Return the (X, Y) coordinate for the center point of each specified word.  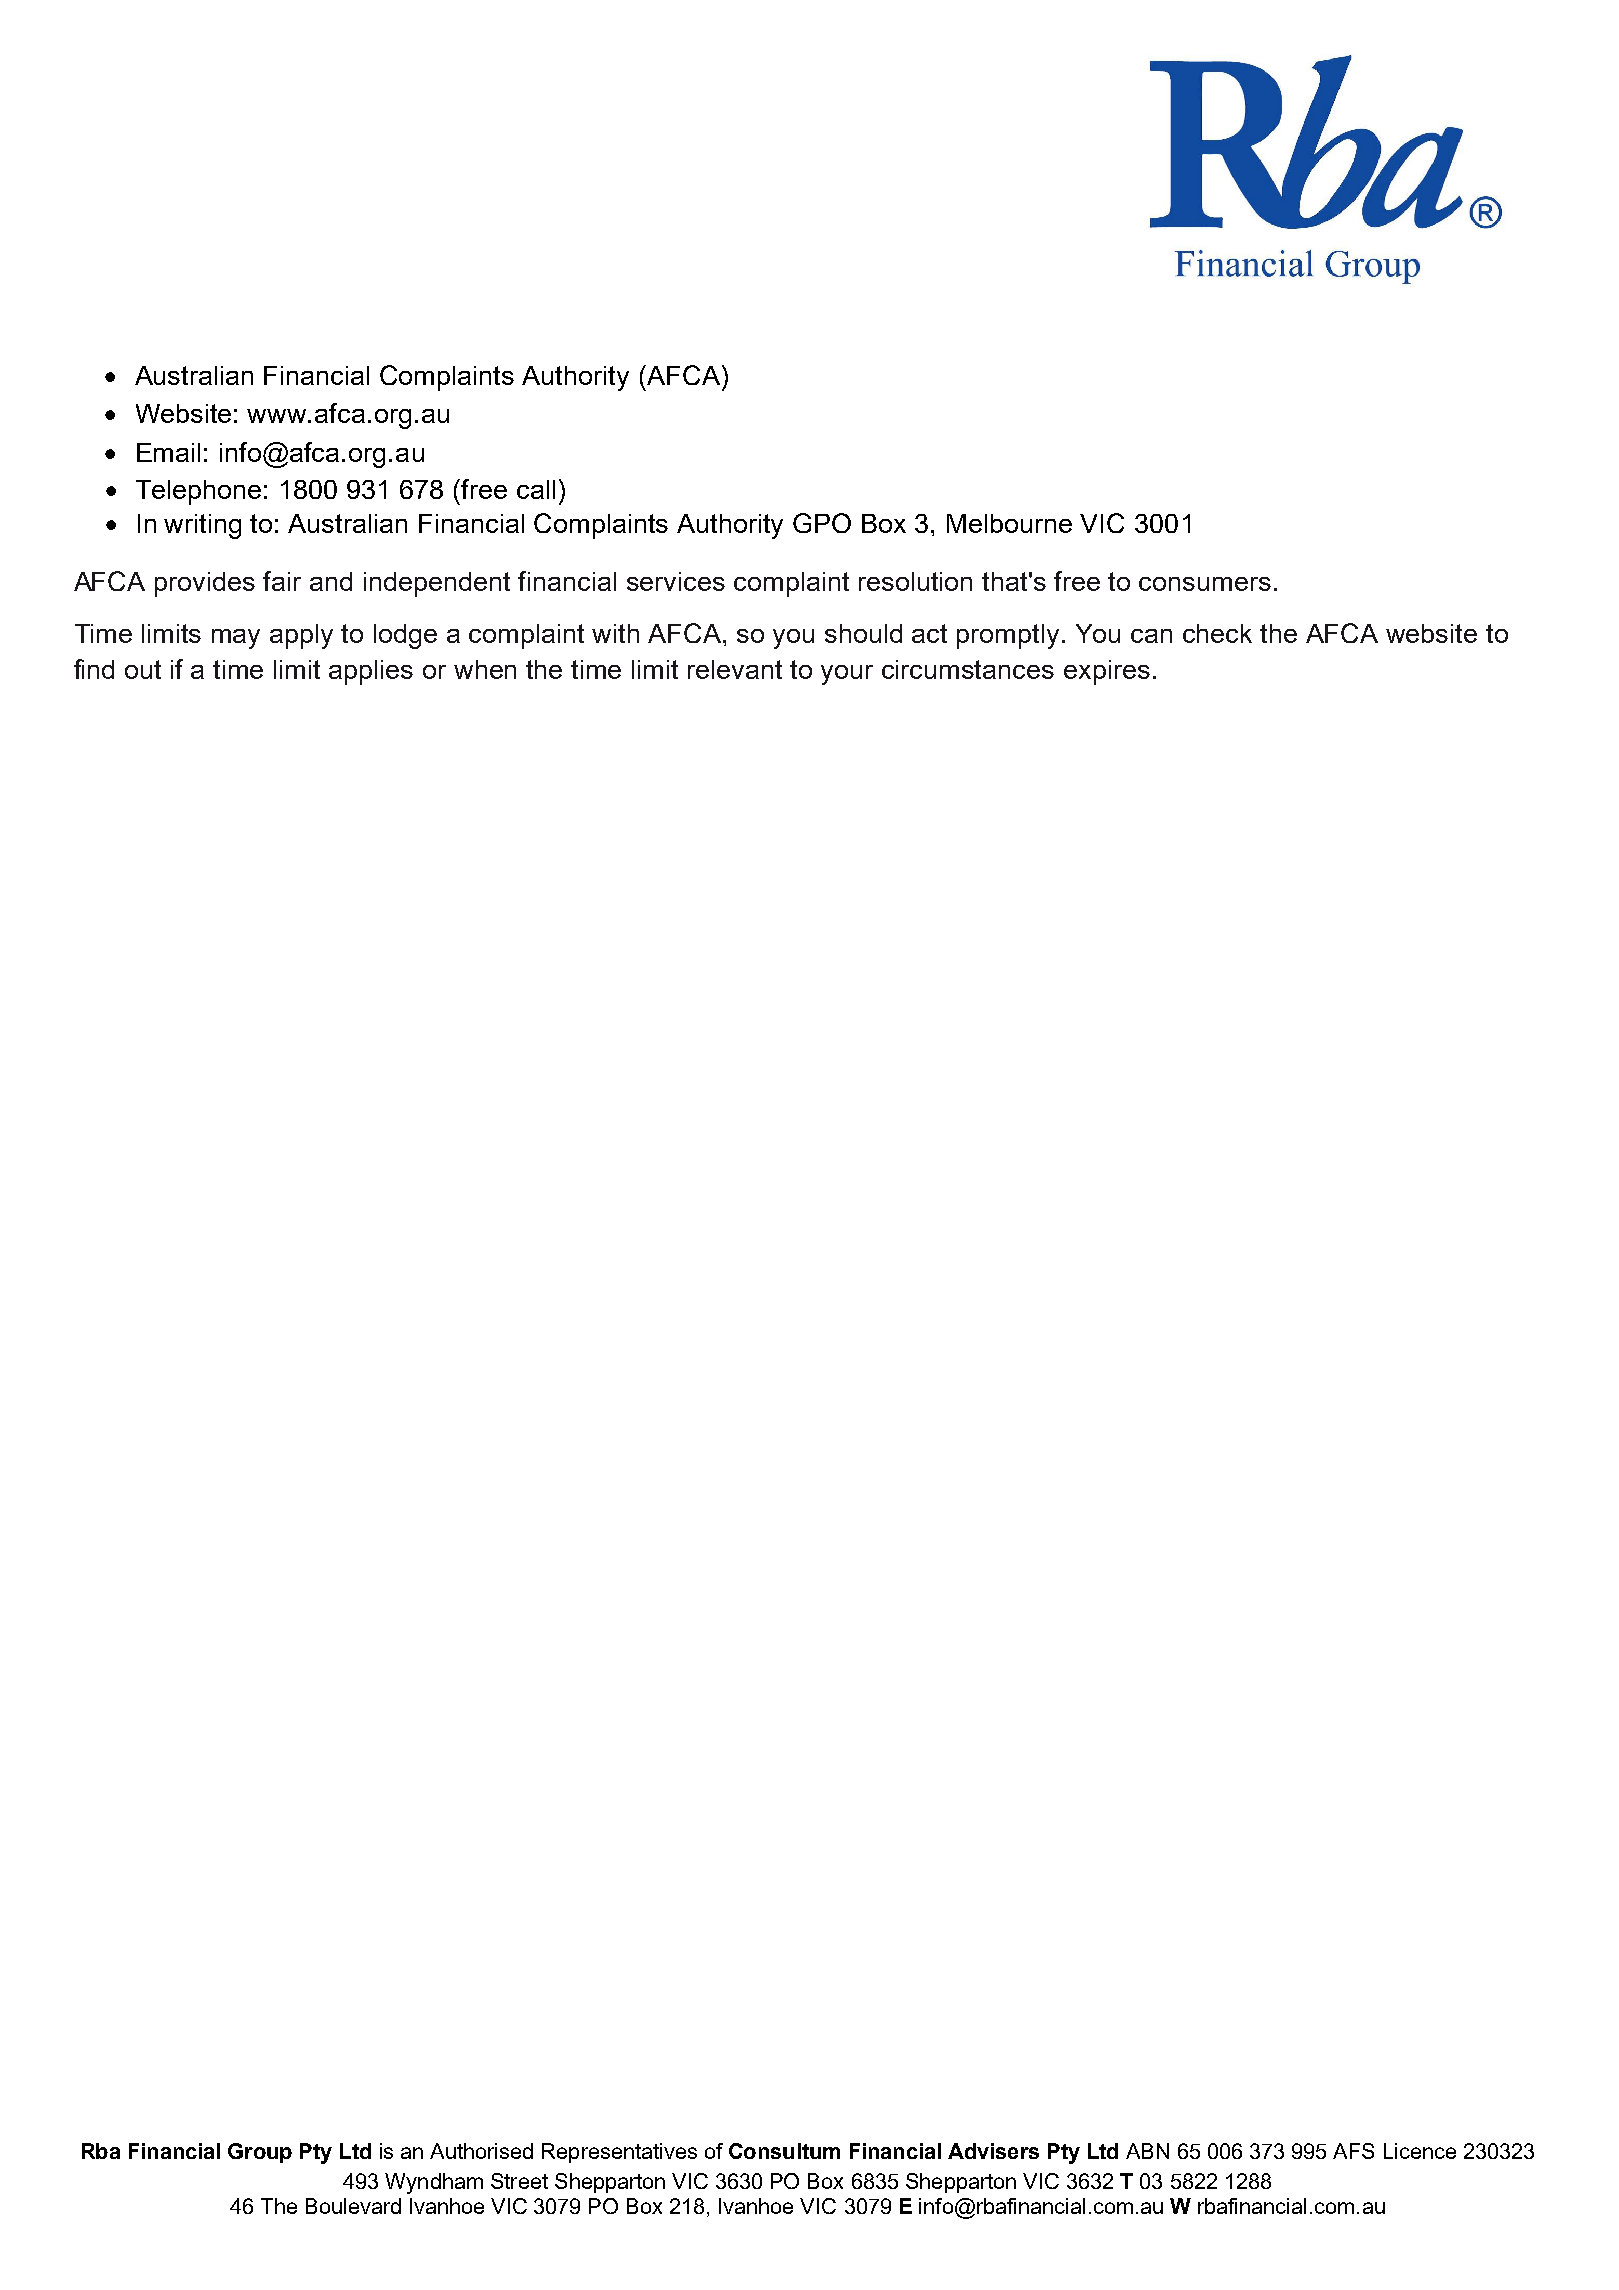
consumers (1205, 584)
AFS (1353, 2151)
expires (1107, 672)
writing (202, 526)
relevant (735, 669)
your (847, 675)
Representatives (619, 2153)
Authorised (481, 2151)
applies (371, 672)
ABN (1147, 2151)
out (143, 669)
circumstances (968, 669)
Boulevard (353, 2206)
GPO (822, 523)
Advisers (993, 2151)
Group (260, 2153)
